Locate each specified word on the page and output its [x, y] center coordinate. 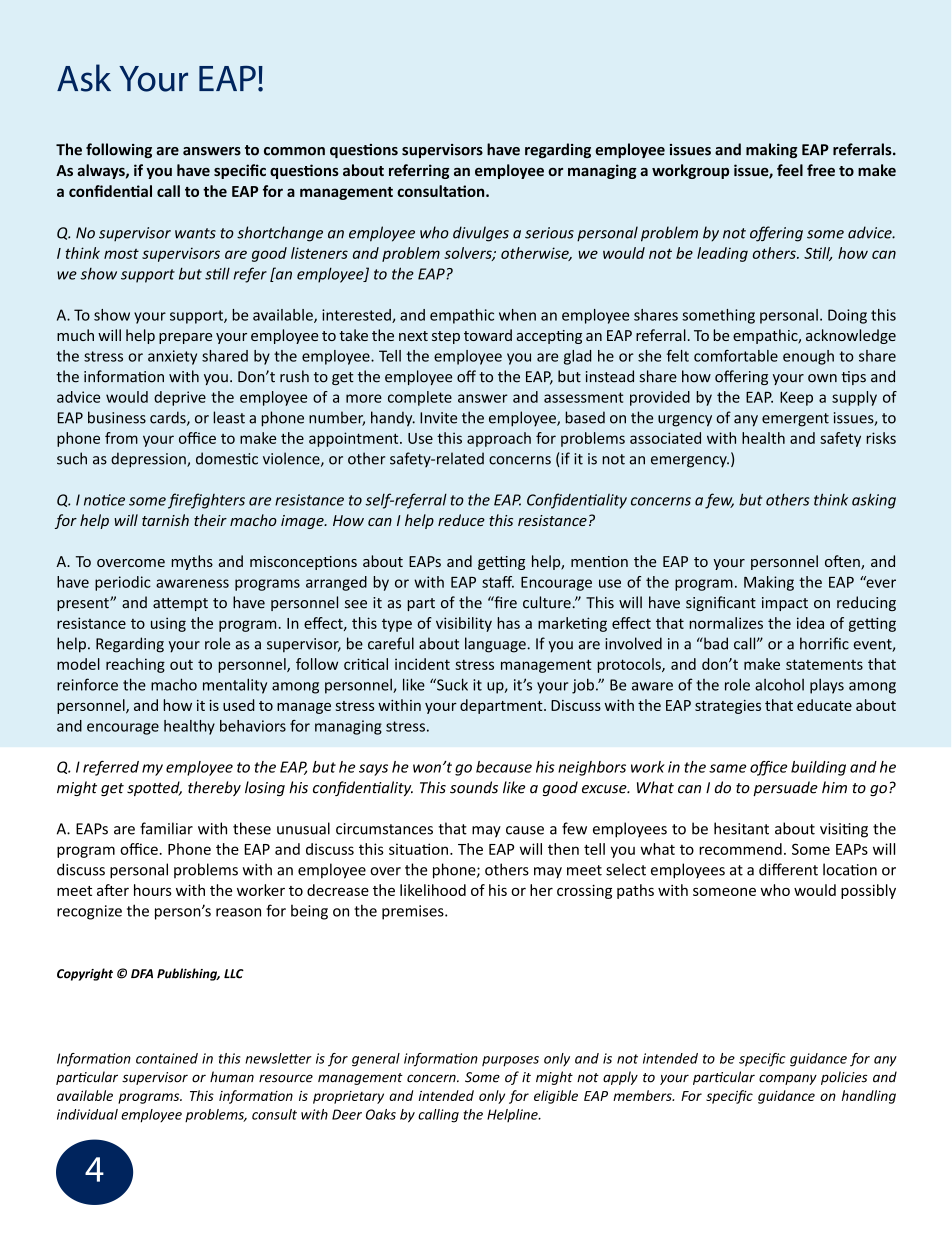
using [168, 624]
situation [418, 849]
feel [790, 170]
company [788, 1079]
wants [195, 233]
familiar [166, 828]
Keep [796, 398]
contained [167, 1058]
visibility [464, 624]
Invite [438, 418]
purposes [510, 1061]
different [788, 869]
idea [810, 623]
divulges [481, 234]
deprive [180, 398]
